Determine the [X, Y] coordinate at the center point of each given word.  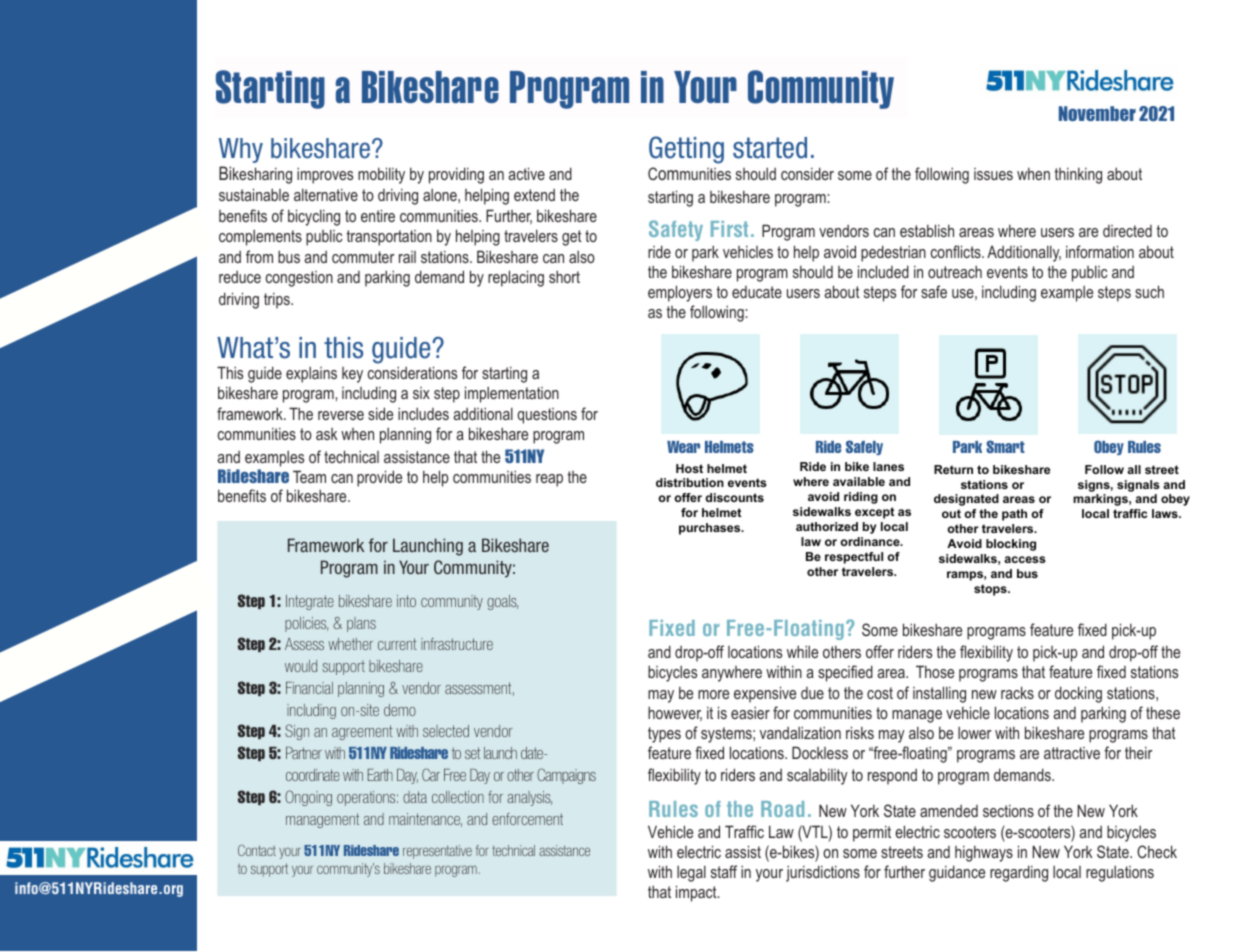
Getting [686, 150]
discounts [734, 497]
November [1097, 113]
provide [379, 478]
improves [325, 175]
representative [437, 852]
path [1014, 515]
